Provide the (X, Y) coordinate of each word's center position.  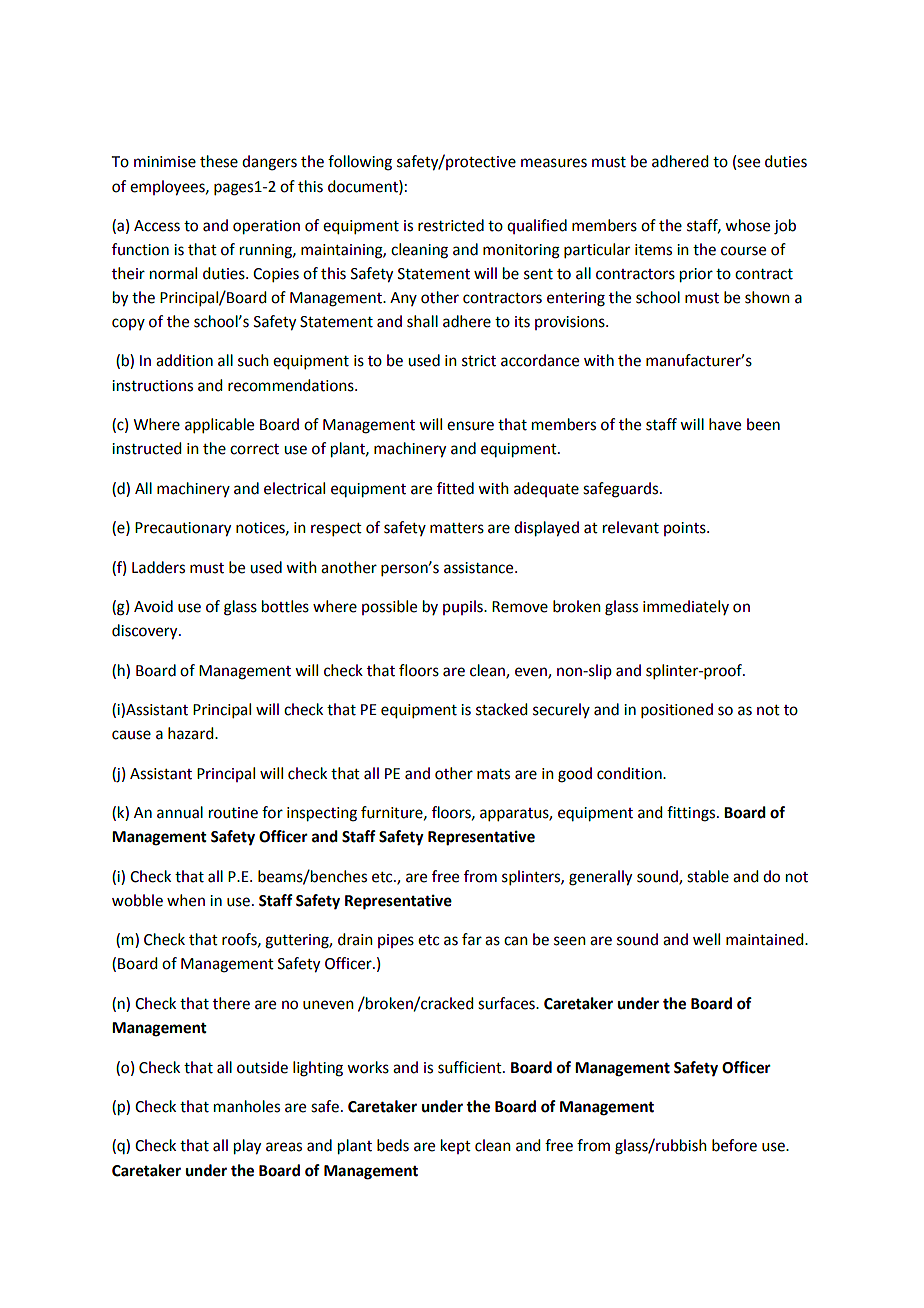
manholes (247, 1106)
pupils (464, 607)
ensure (470, 426)
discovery (146, 632)
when (186, 900)
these (219, 161)
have (725, 424)
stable (708, 876)
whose (747, 225)
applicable (219, 425)
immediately (686, 607)
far (472, 939)
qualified (537, 226)
